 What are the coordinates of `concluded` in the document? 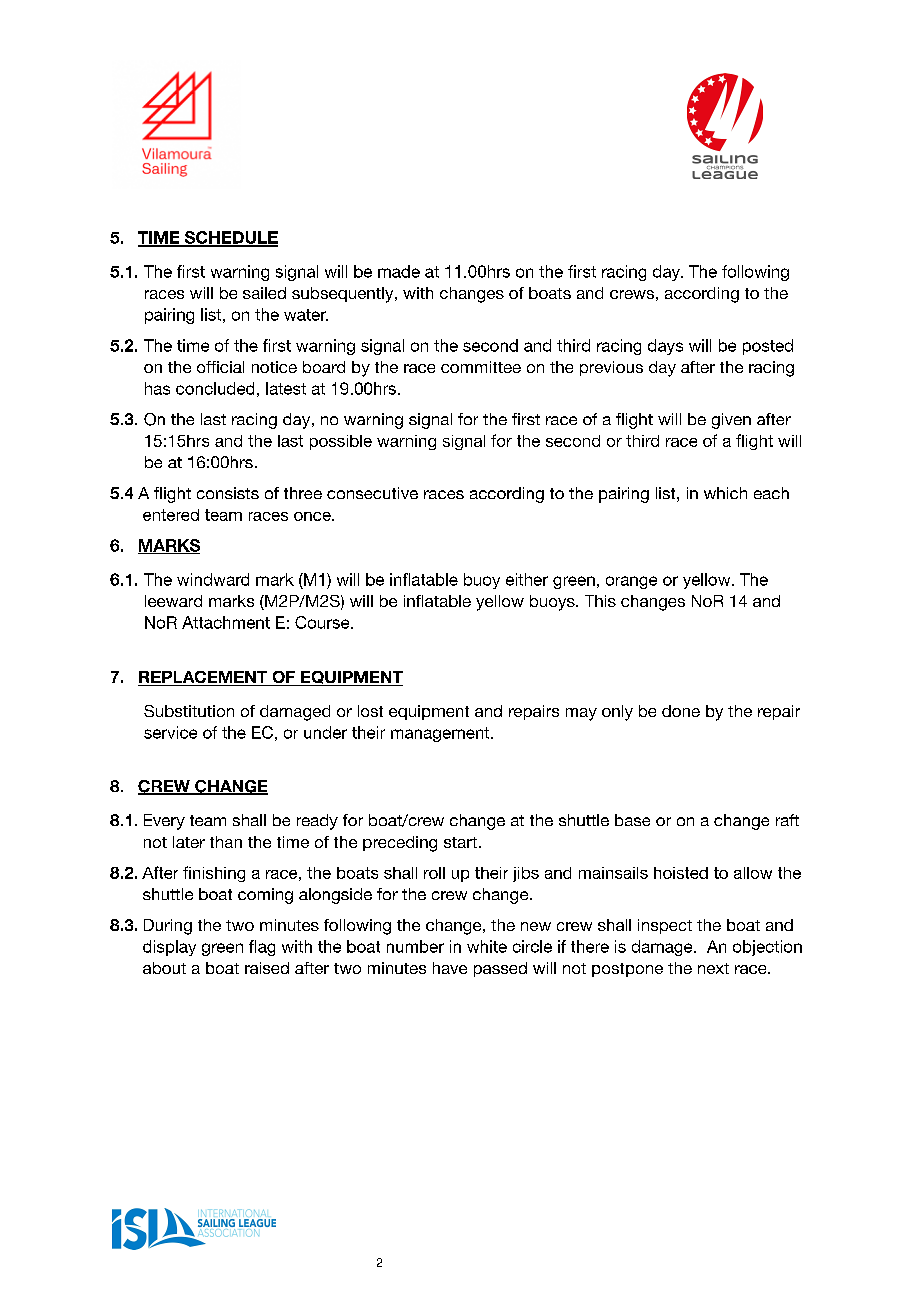 It's located at (215, 388).
